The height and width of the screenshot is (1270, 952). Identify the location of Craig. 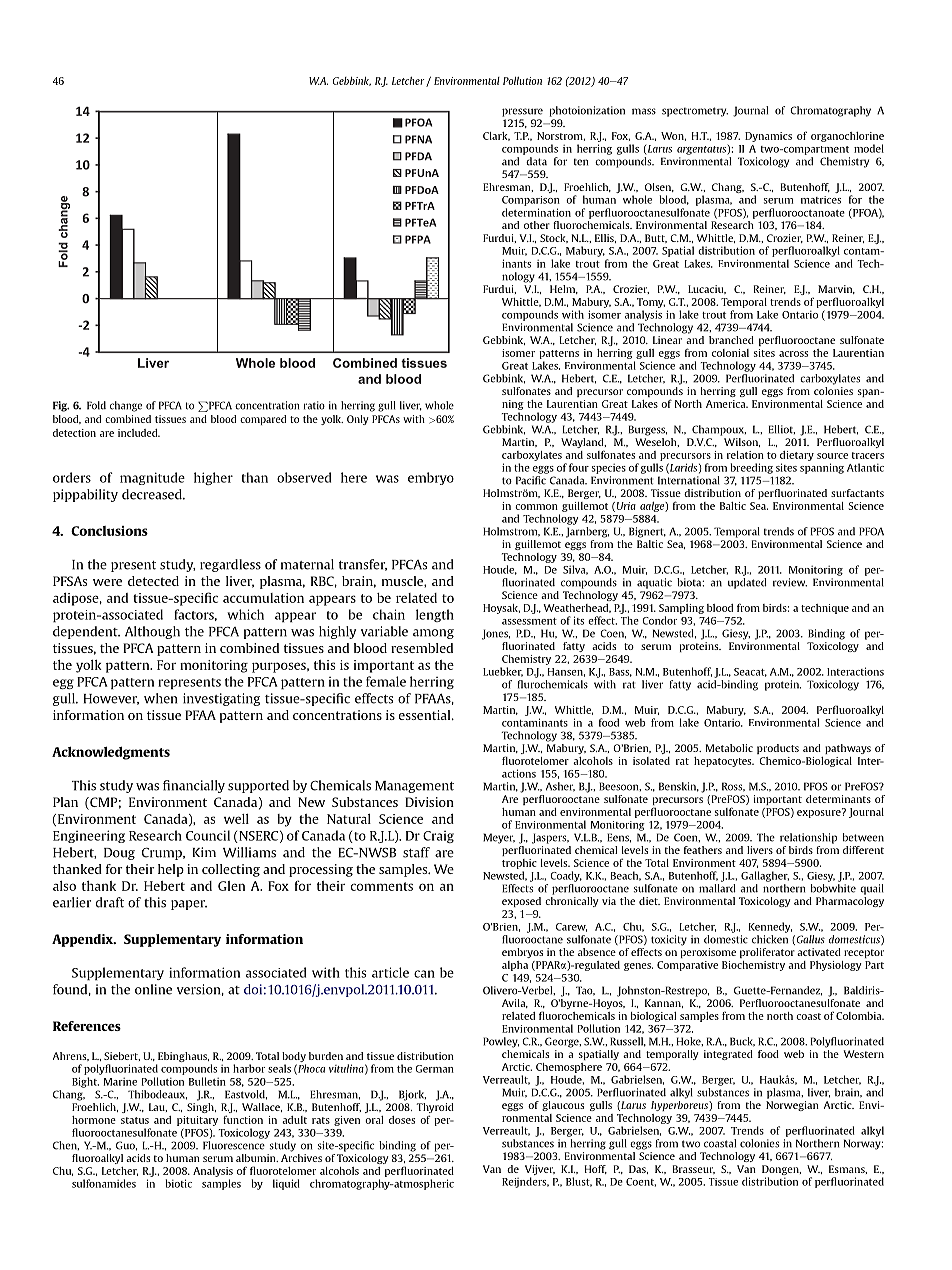
(438, 837).
